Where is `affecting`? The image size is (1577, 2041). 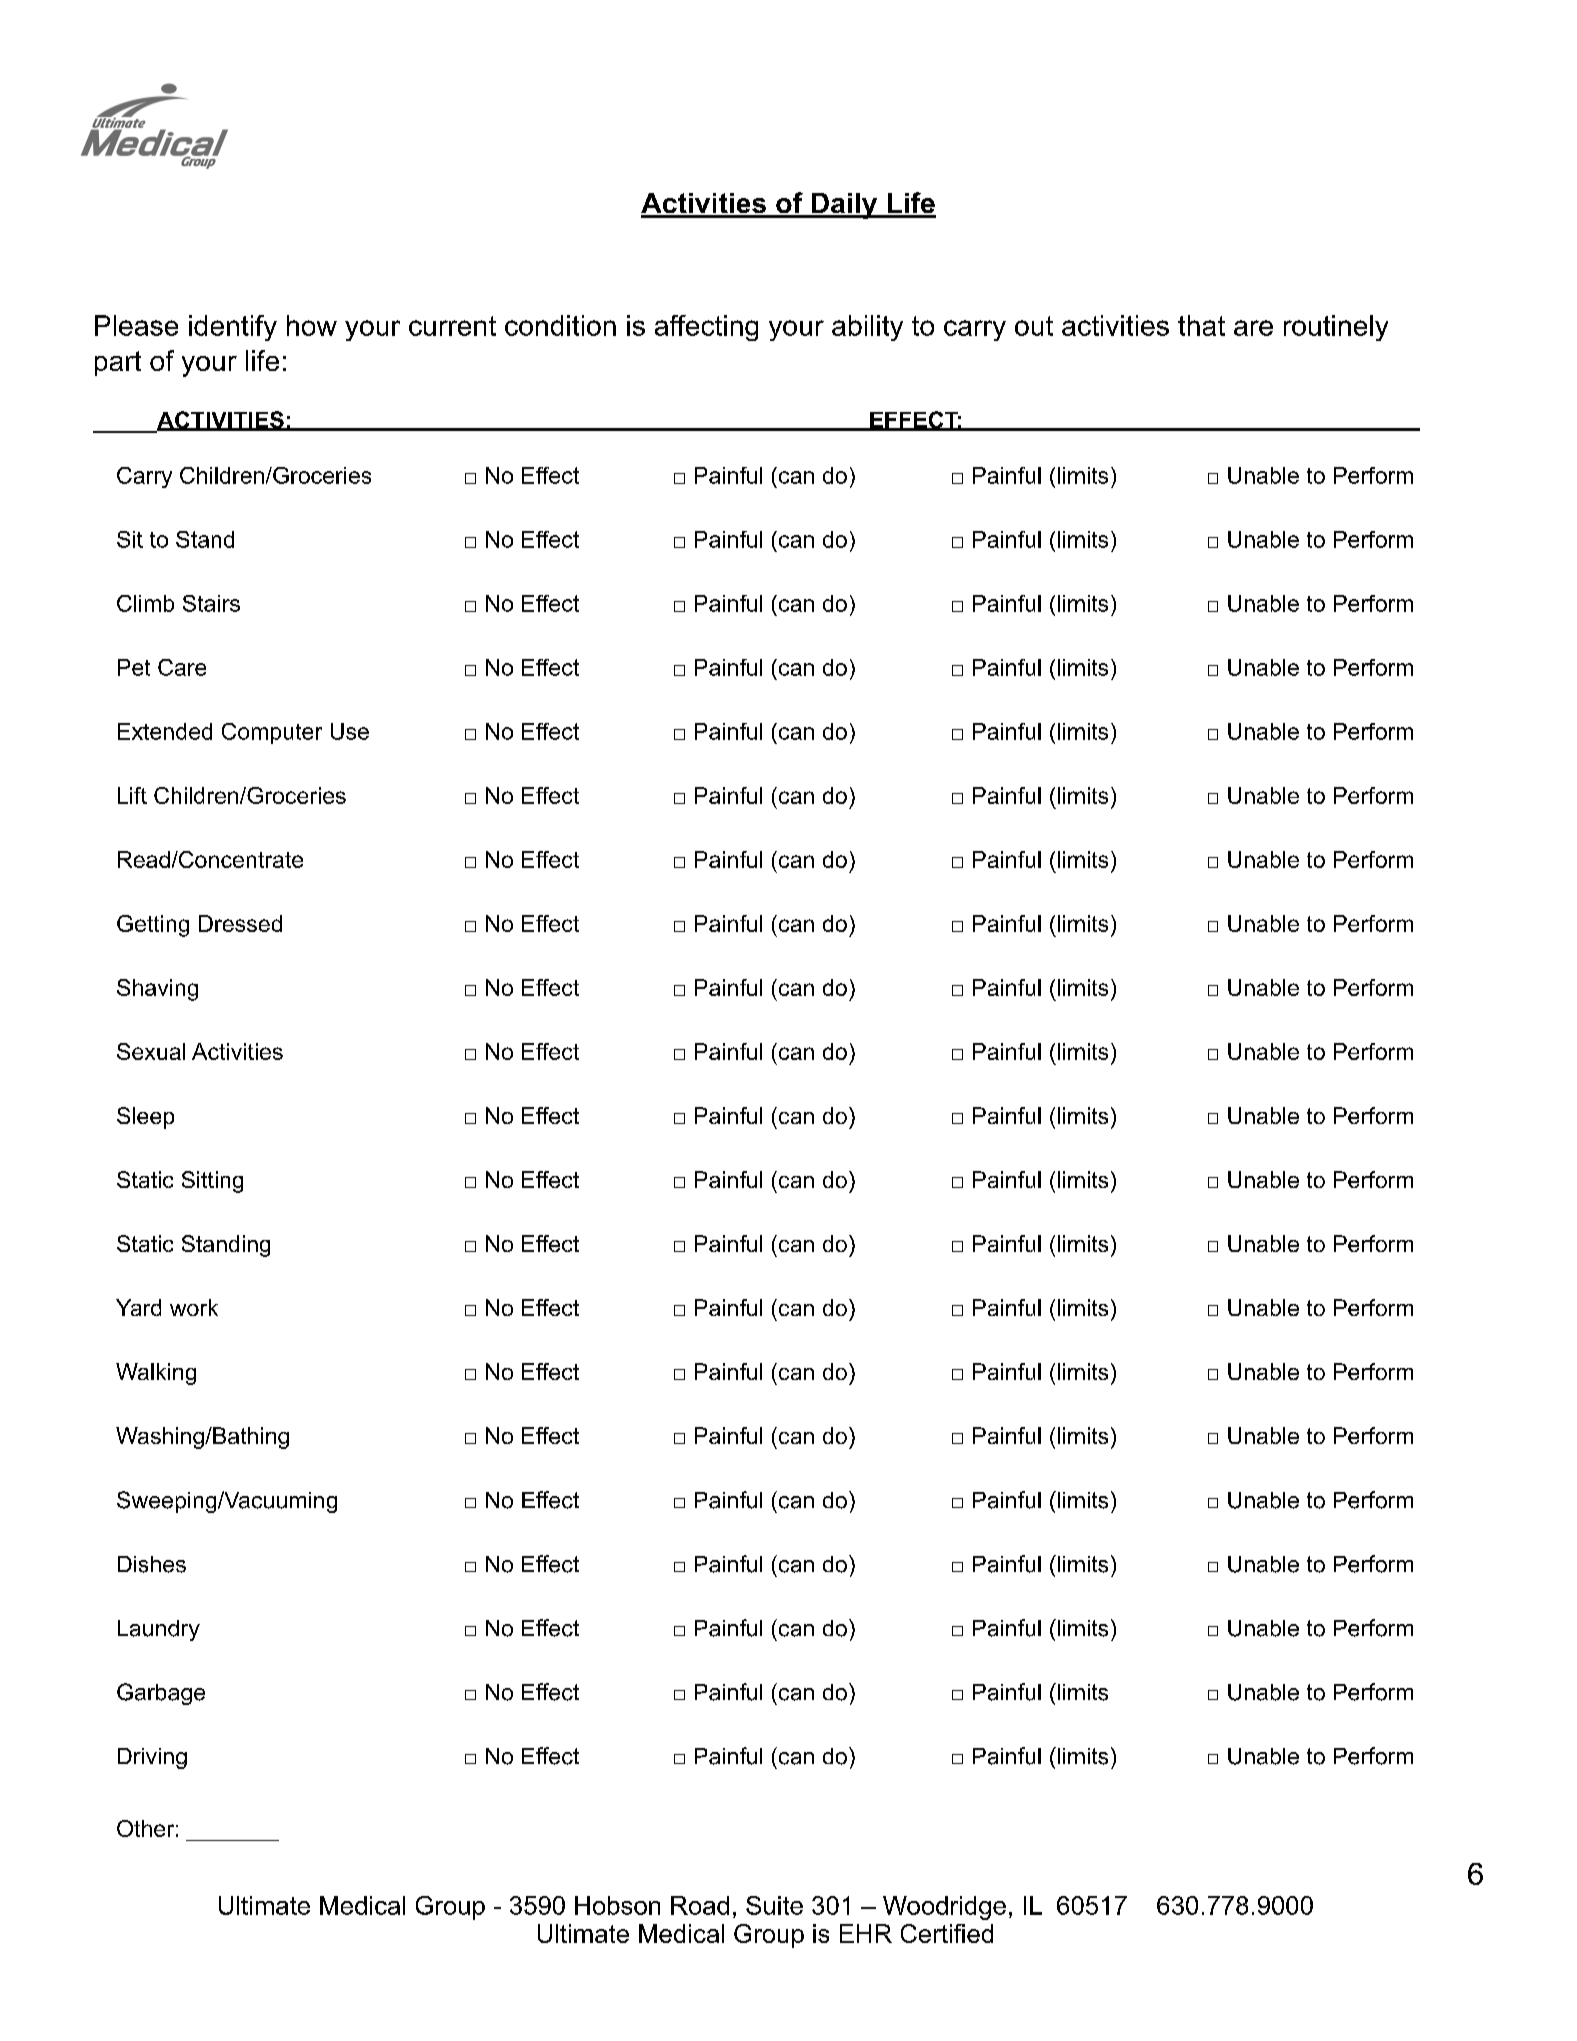
affecting is located at coordinates (706, 328).
